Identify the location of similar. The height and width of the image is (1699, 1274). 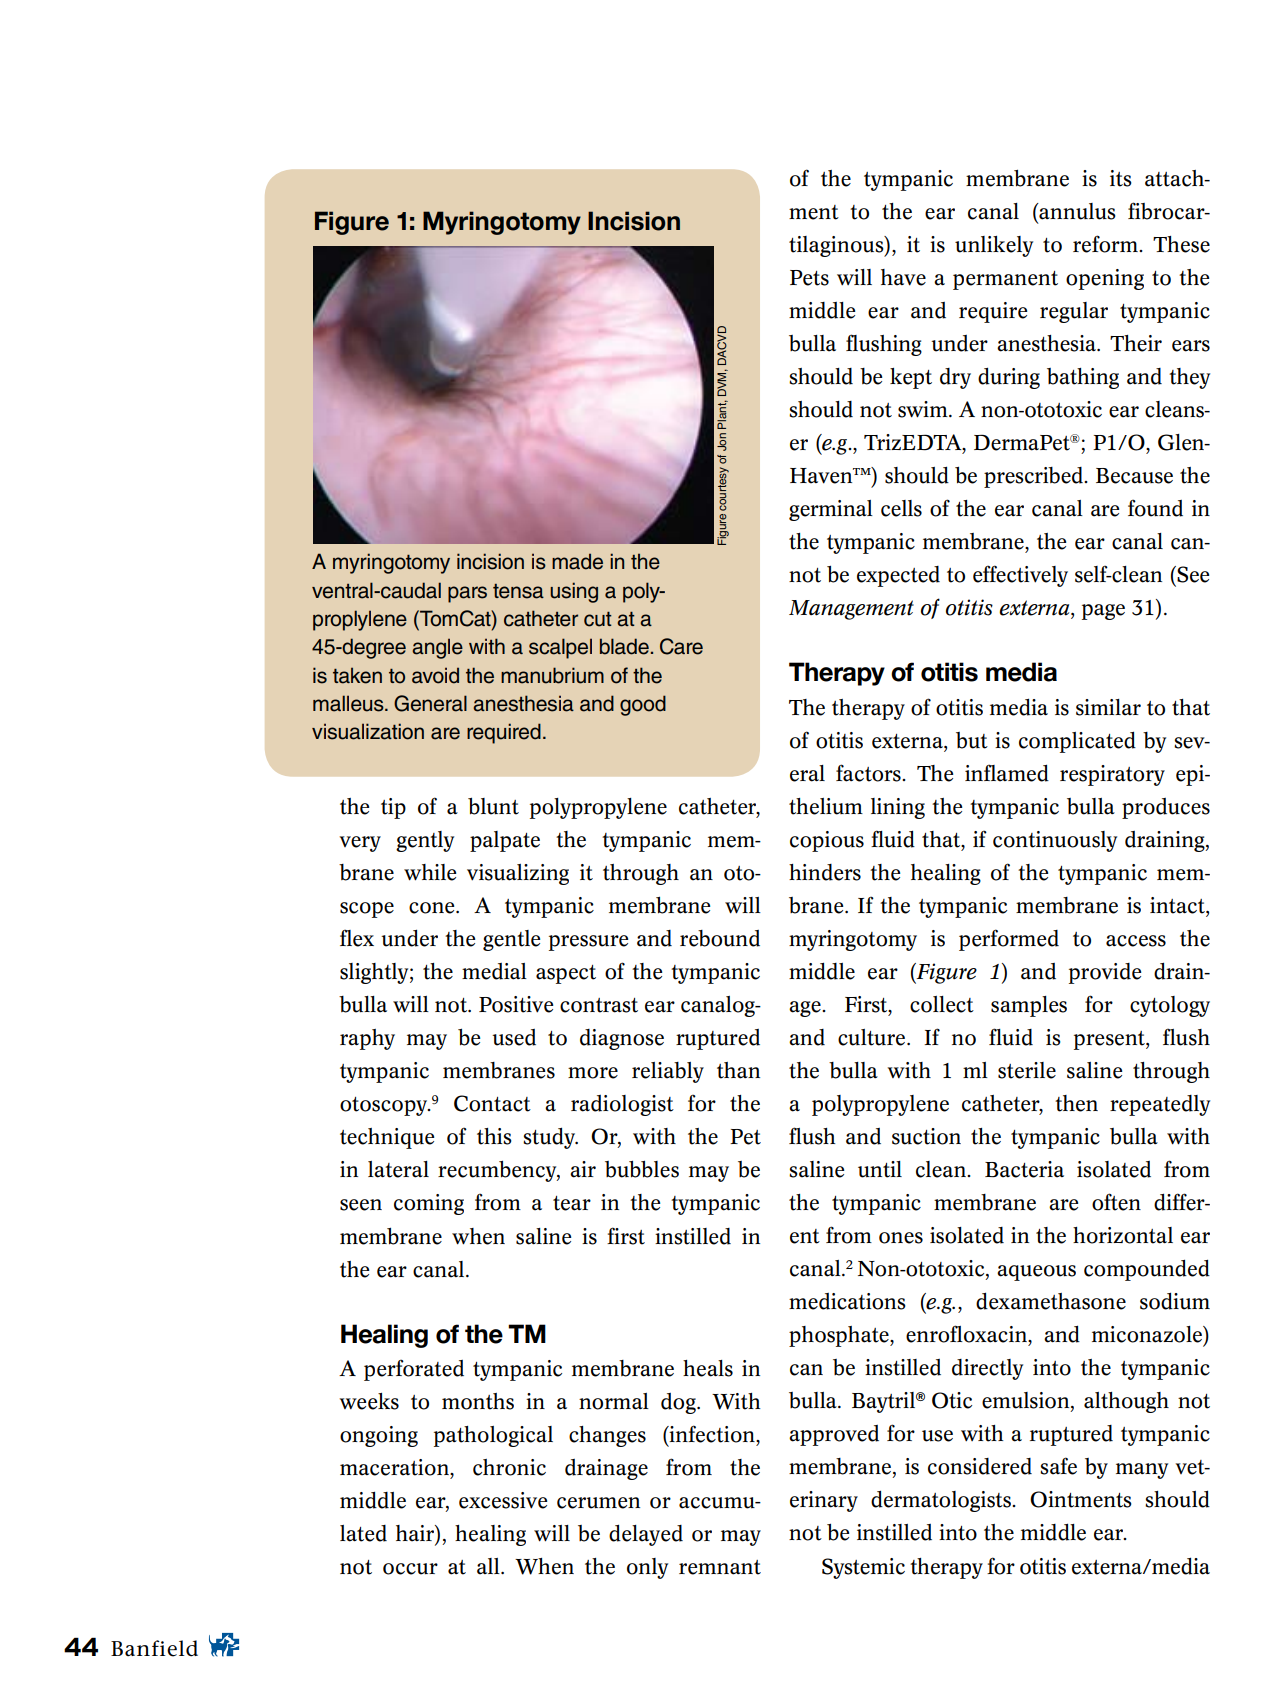
(1108, 707).
